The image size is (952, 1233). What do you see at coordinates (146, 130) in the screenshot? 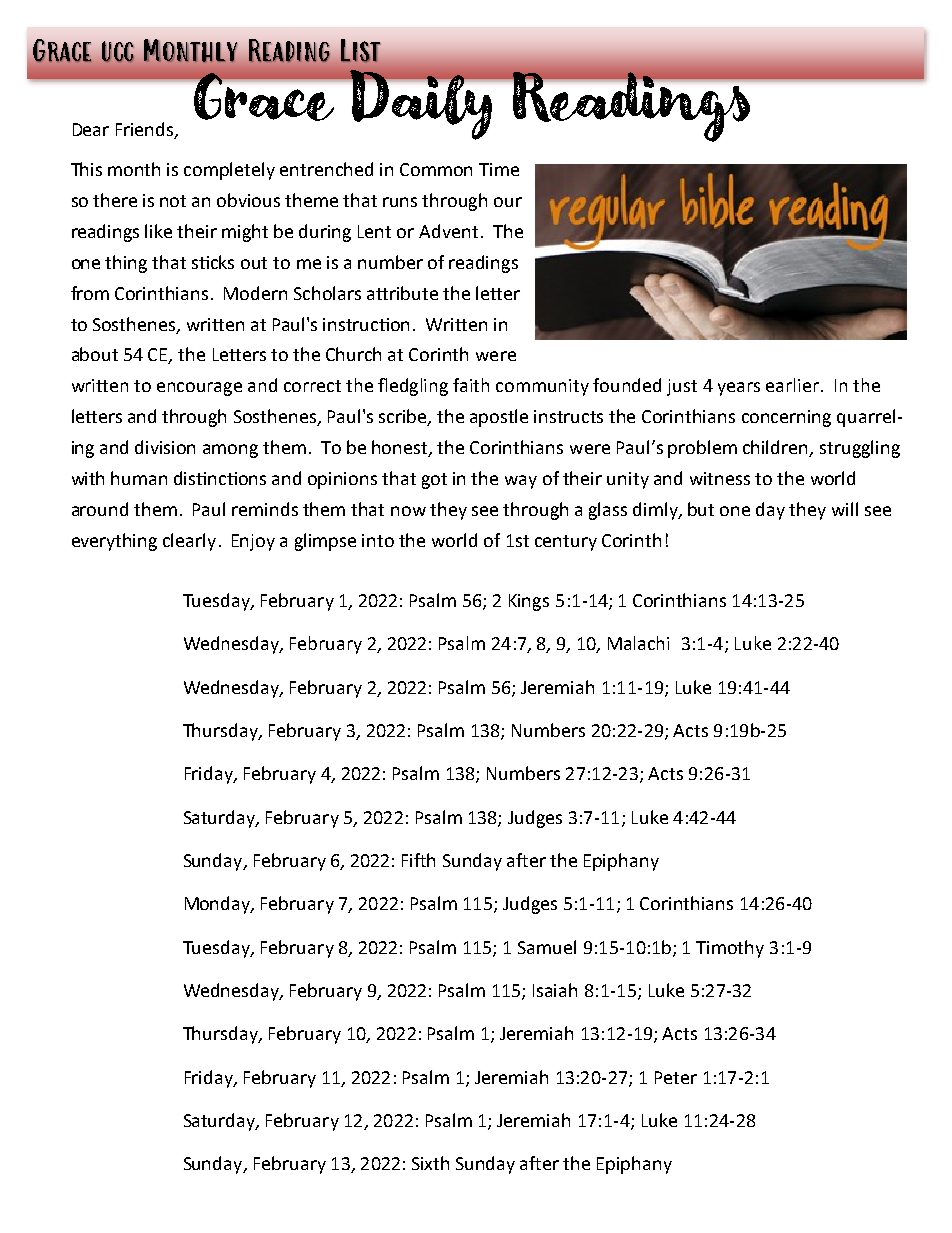
I see `Friends` at bounding box center [146, 130].
